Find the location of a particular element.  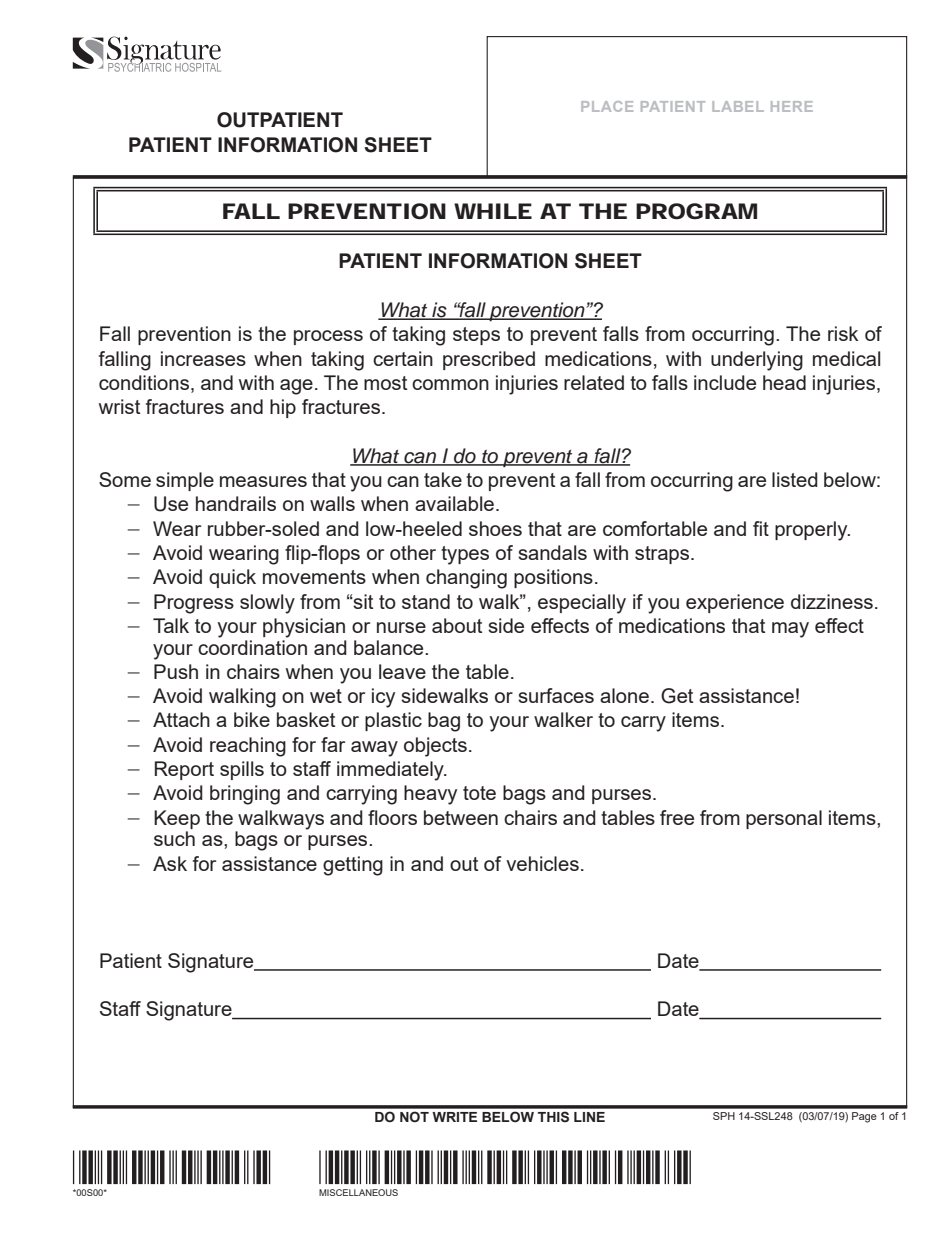

HERE is located at coordinates (792, 106).
